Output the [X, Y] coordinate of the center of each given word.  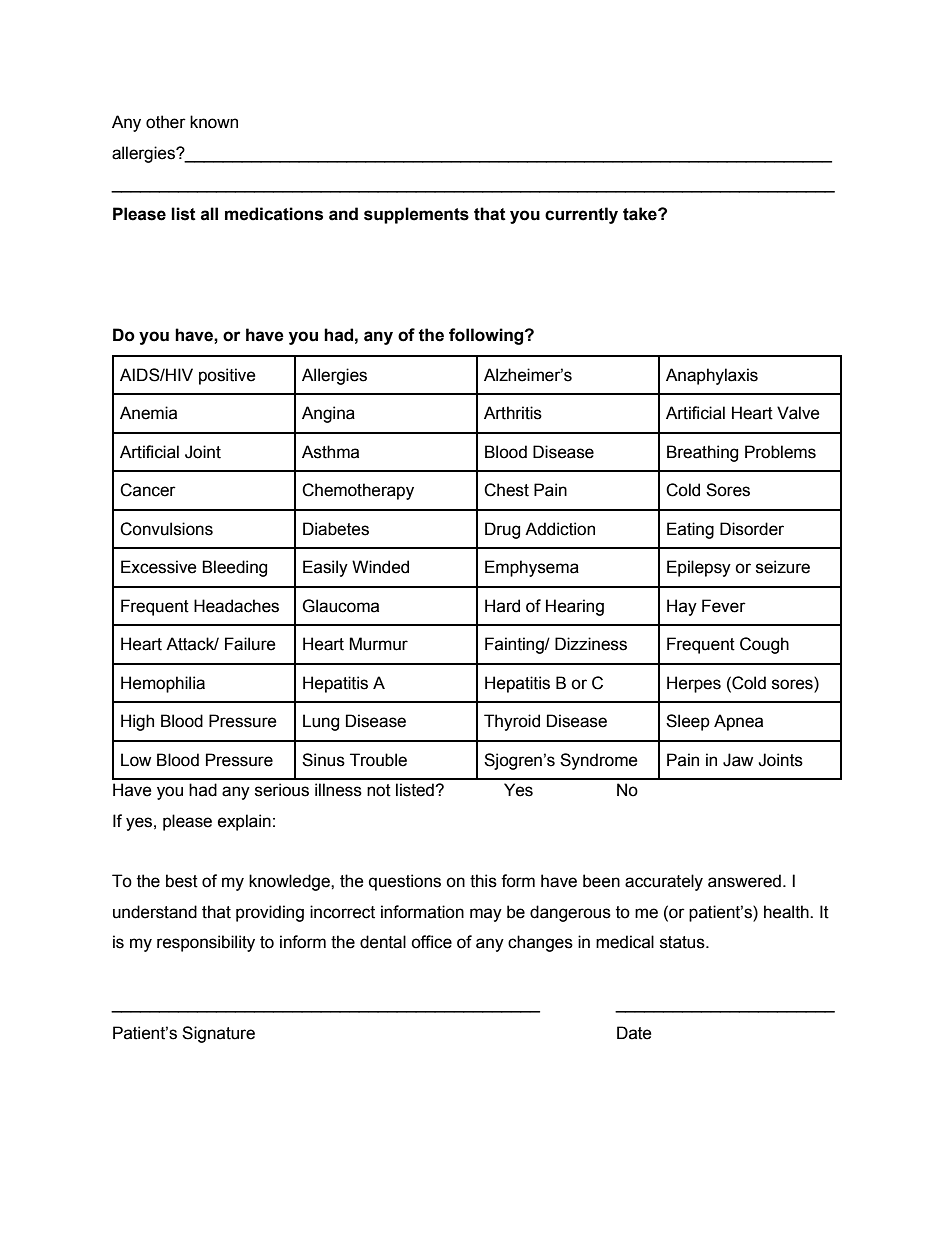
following [487, 336]
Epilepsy [699, 568]
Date [634, 1033]
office [431, 942]
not [379, 790]
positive [227, 376]
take [641, 214]
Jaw [738, 760]
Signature [218, 1034]
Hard [502, 606]
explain [244, 822]
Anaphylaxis [712, 376]
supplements [416, 215]
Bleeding [234, 568]
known [214, 122]
